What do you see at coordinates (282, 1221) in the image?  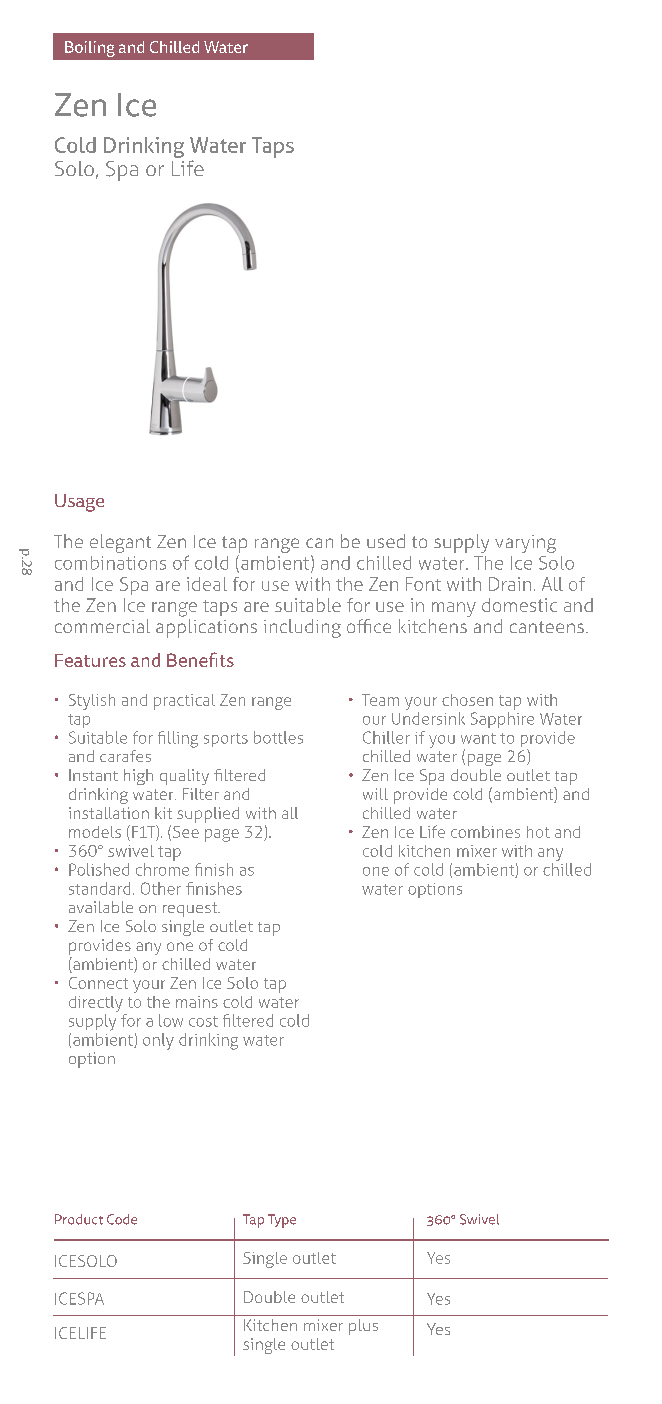 I see `Type` at bounding box center [282, 1221].
